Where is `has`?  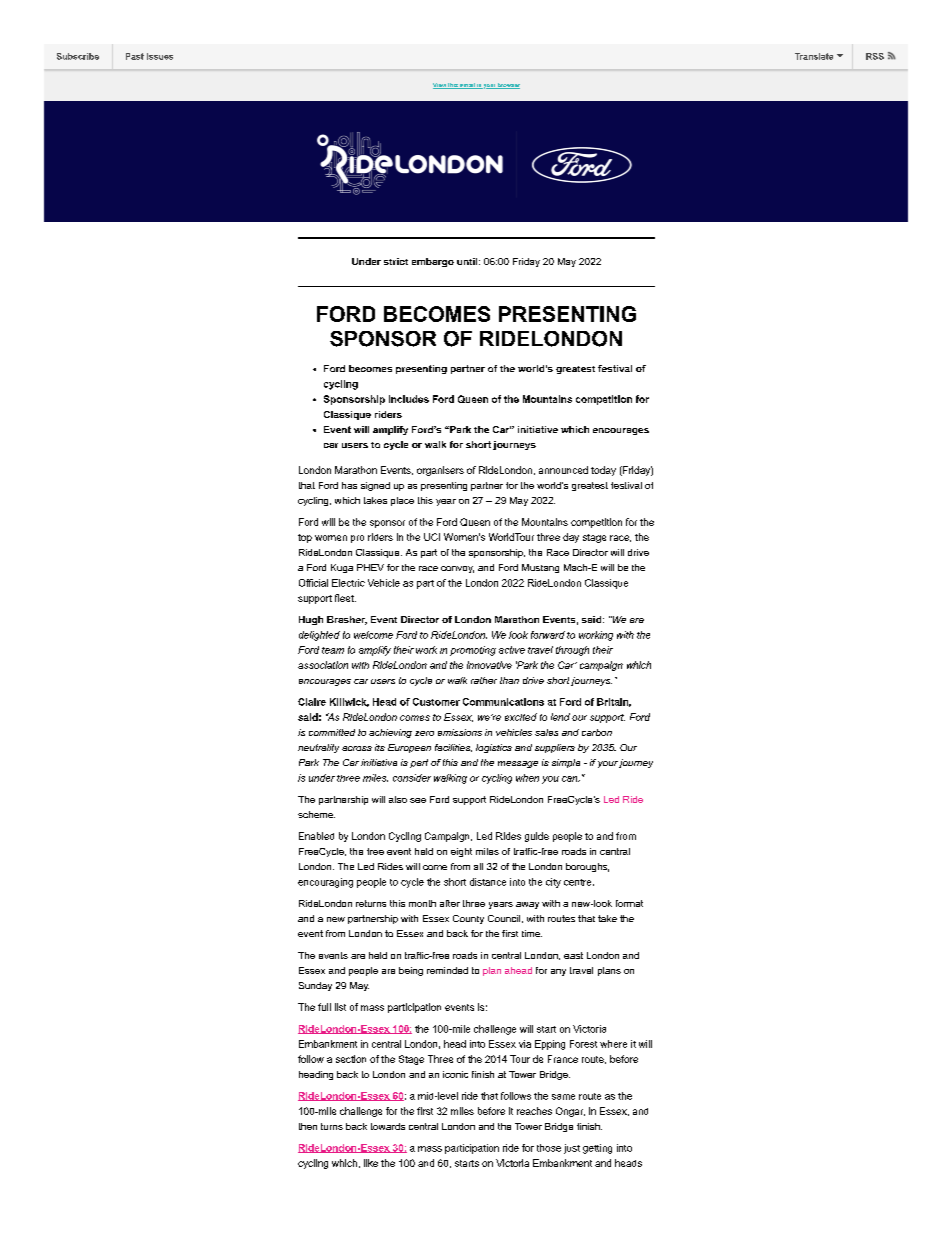
has is located at coordinates (349, 485).
